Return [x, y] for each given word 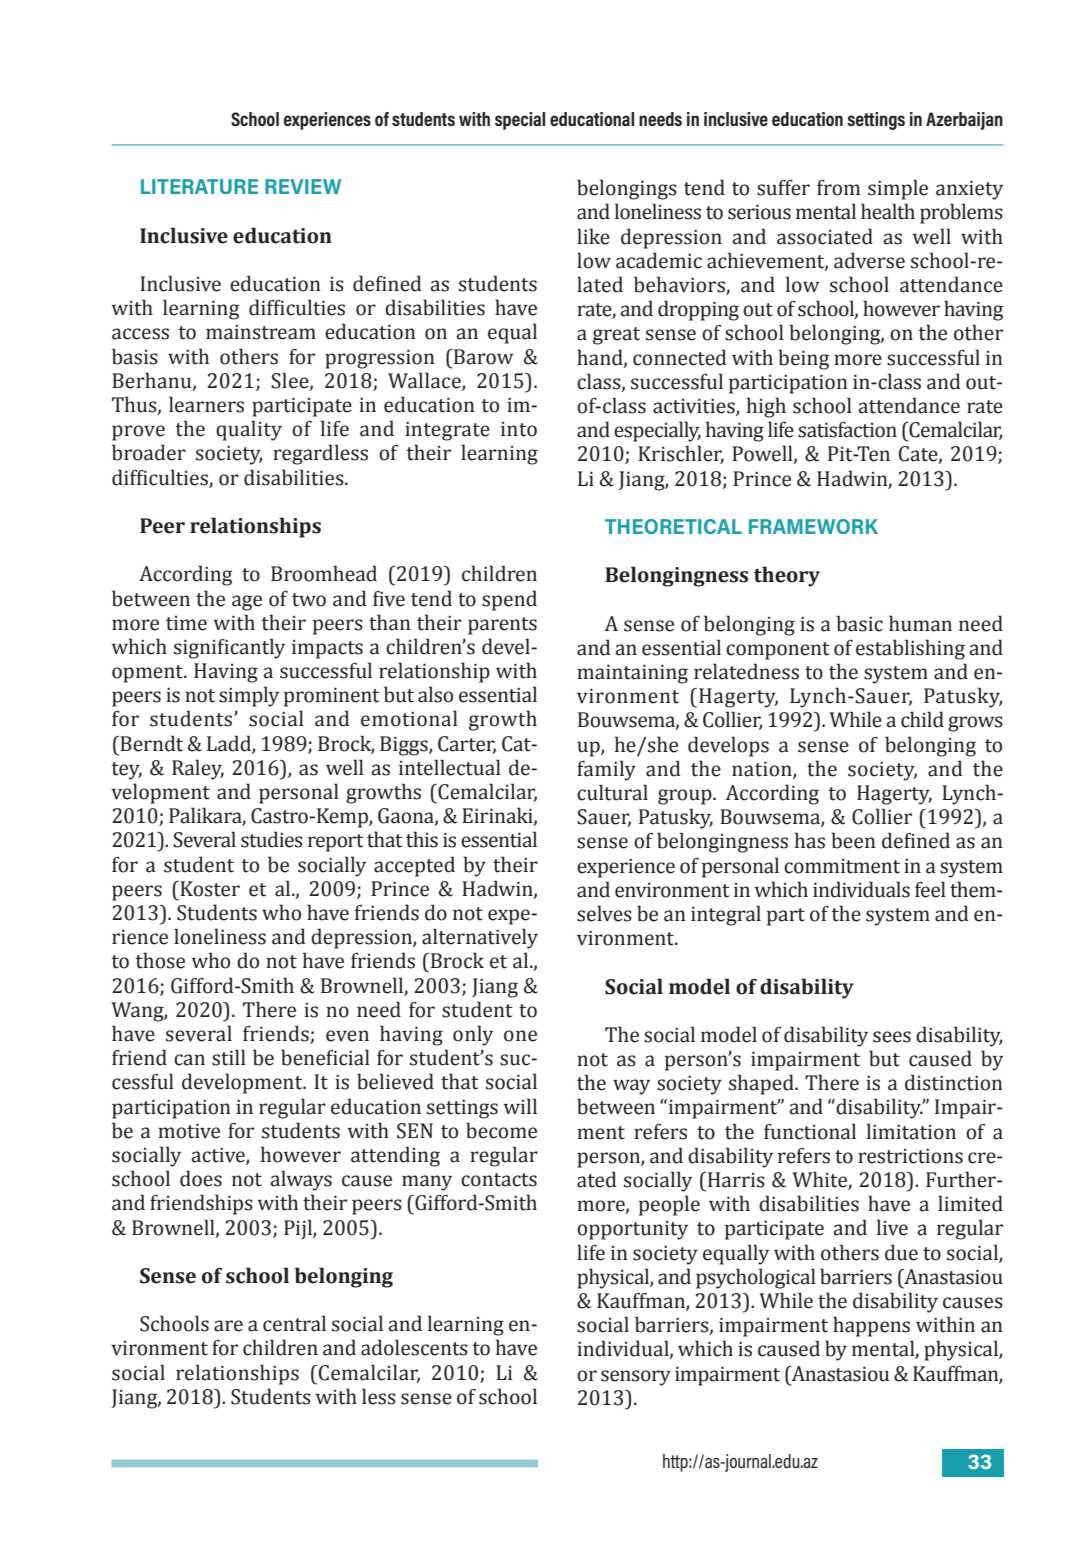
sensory [636, 1378]
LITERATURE [199, 186]
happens [871, 1326]
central [294, 1323]
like [593, 236]
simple [898, 189]
